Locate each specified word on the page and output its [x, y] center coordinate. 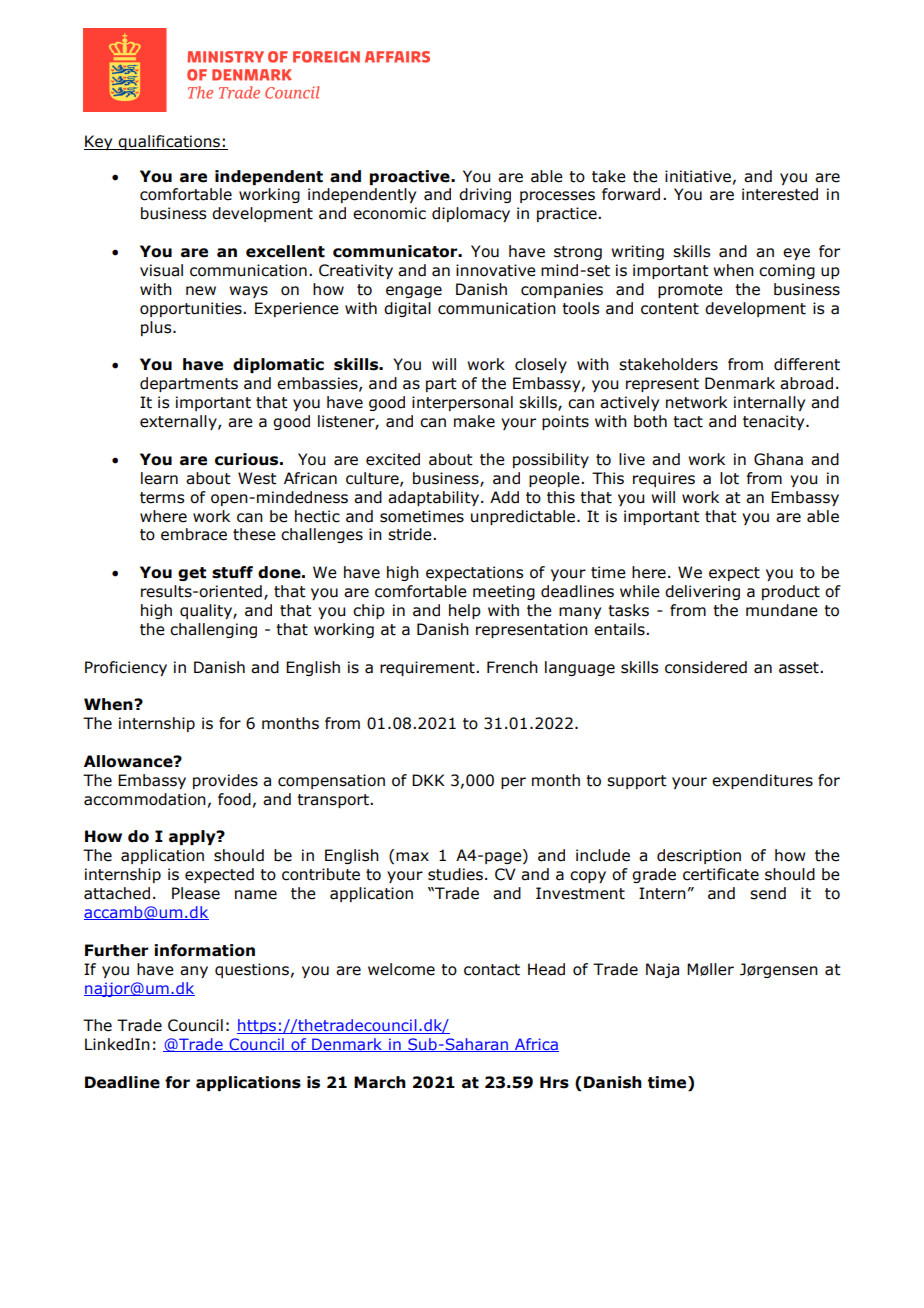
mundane [782, 610]
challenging [213, 630]
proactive [411, 177]
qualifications [169, 142]
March [380, 1082]
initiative [698, 176]
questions [252, 970]
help [465, 611]
